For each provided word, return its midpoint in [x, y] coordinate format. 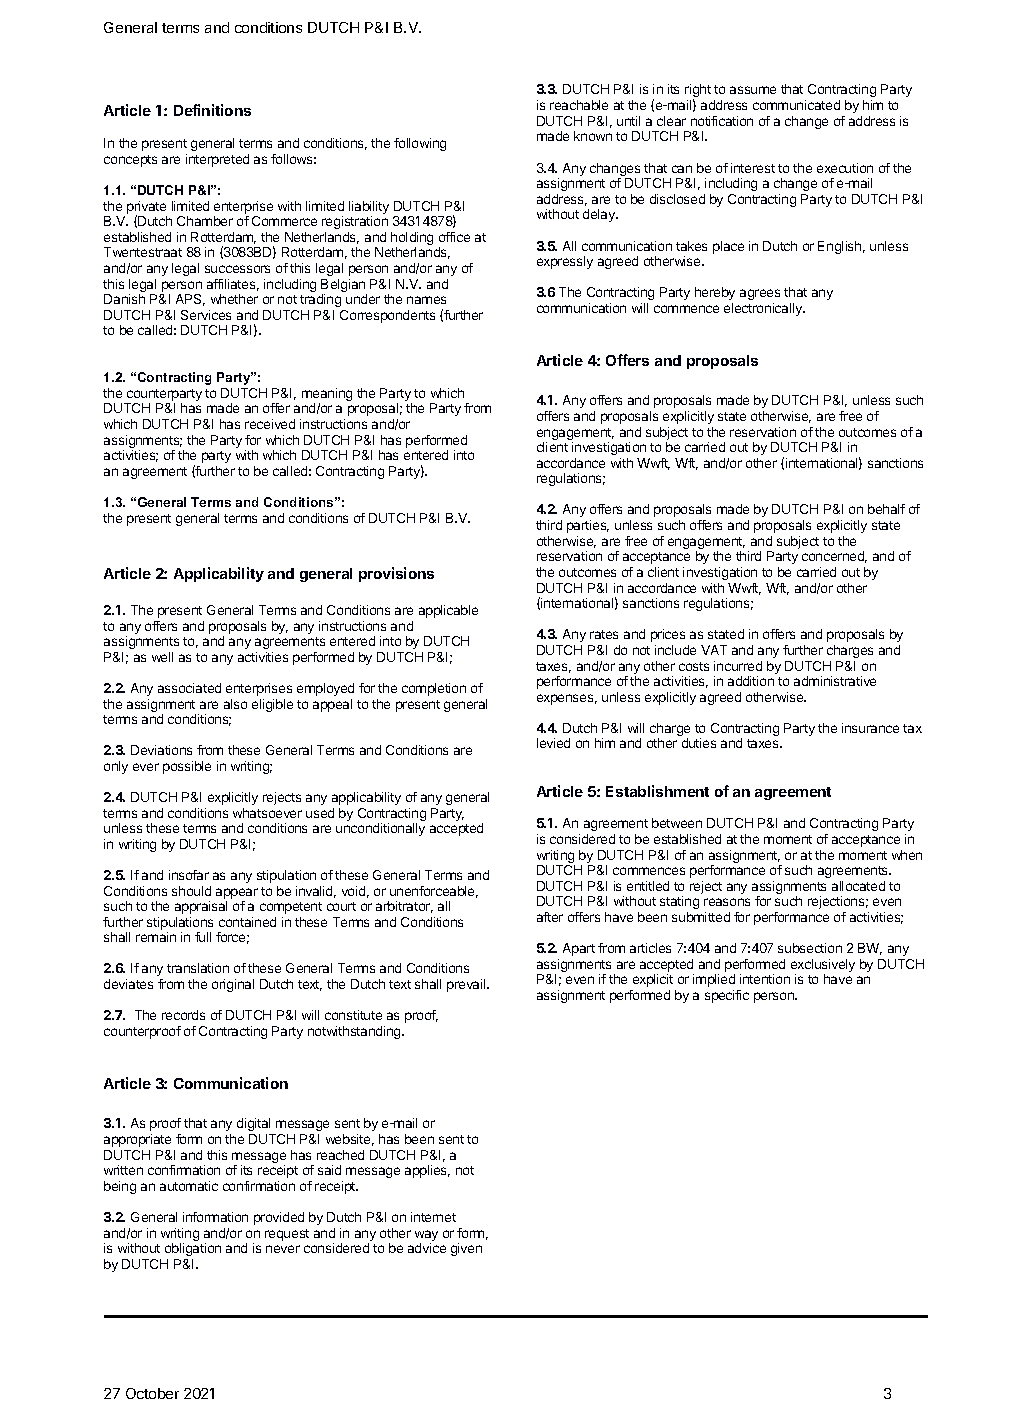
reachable [579, 105]
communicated [796, 105]
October [152, 1393]
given [466, 1249]
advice [427, 1248]
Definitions [212, 110]
